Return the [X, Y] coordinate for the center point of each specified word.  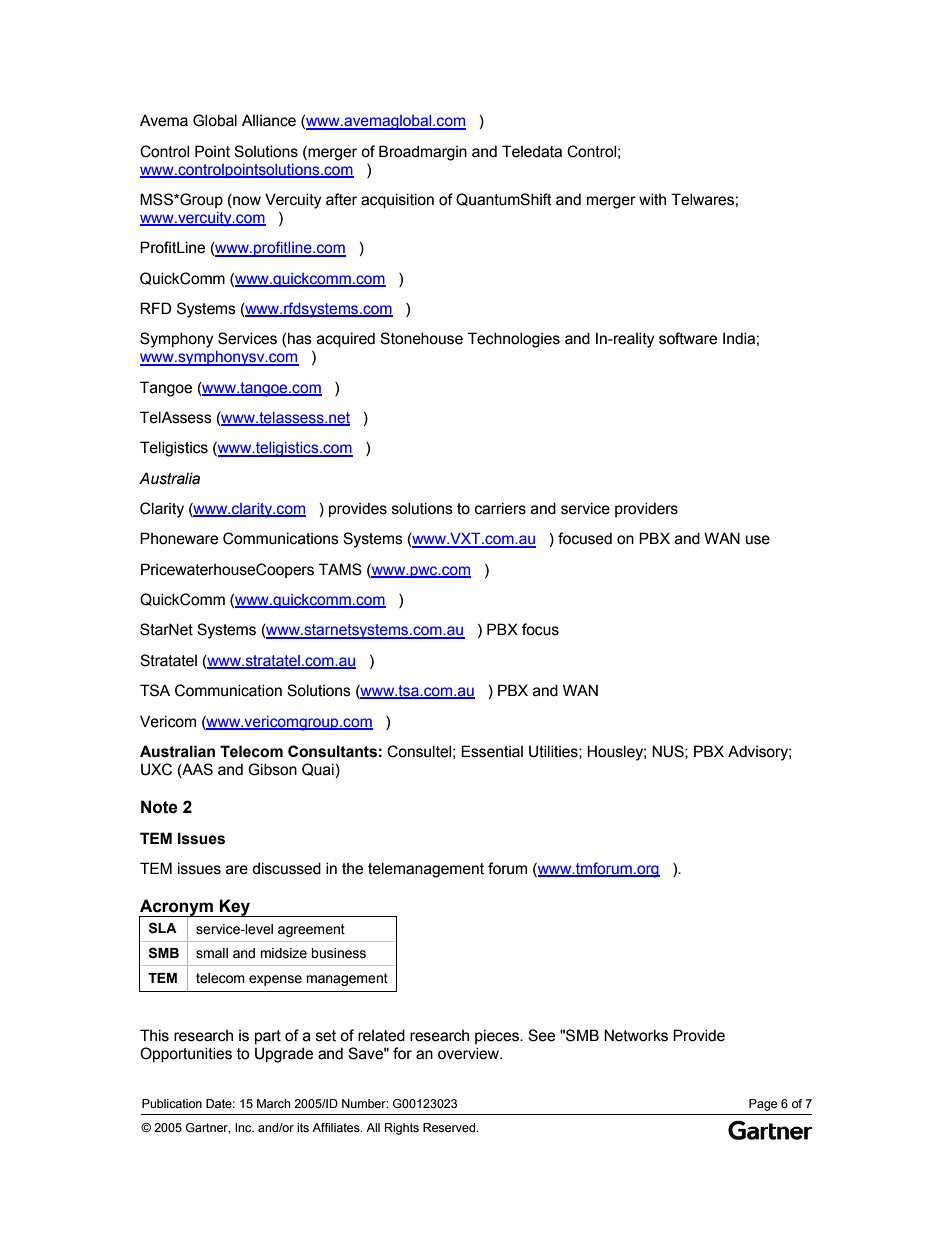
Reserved [450, 1127]
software [688, 338]
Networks [636, 1035]
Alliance [269, 120]
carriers [500, 508]
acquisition [397, 200]
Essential [492, 751]
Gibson [272, 769]
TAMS [340, 569]
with [652, 199]
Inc [244, 1127]
